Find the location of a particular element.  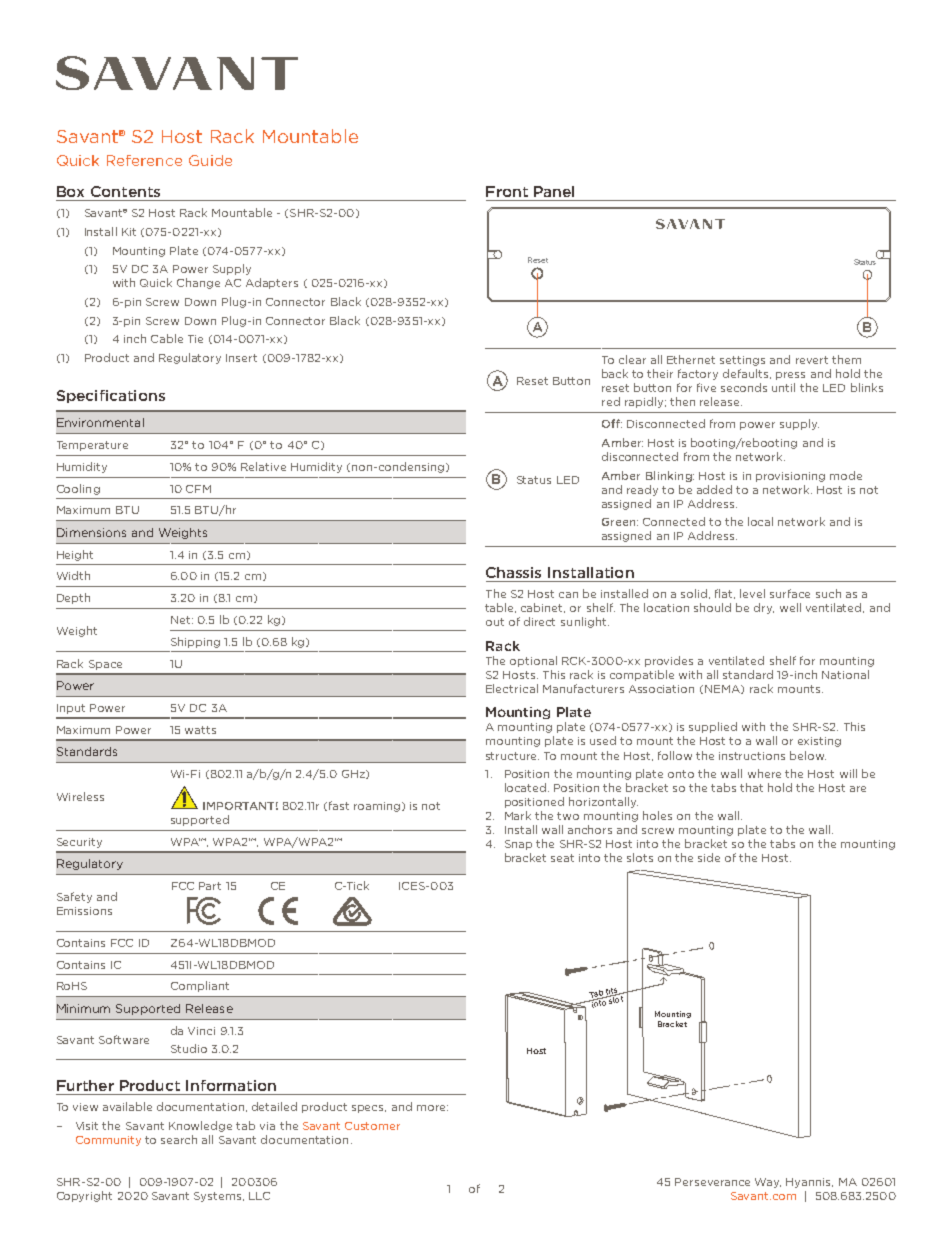

surface is located at coordinates (790, 593).
